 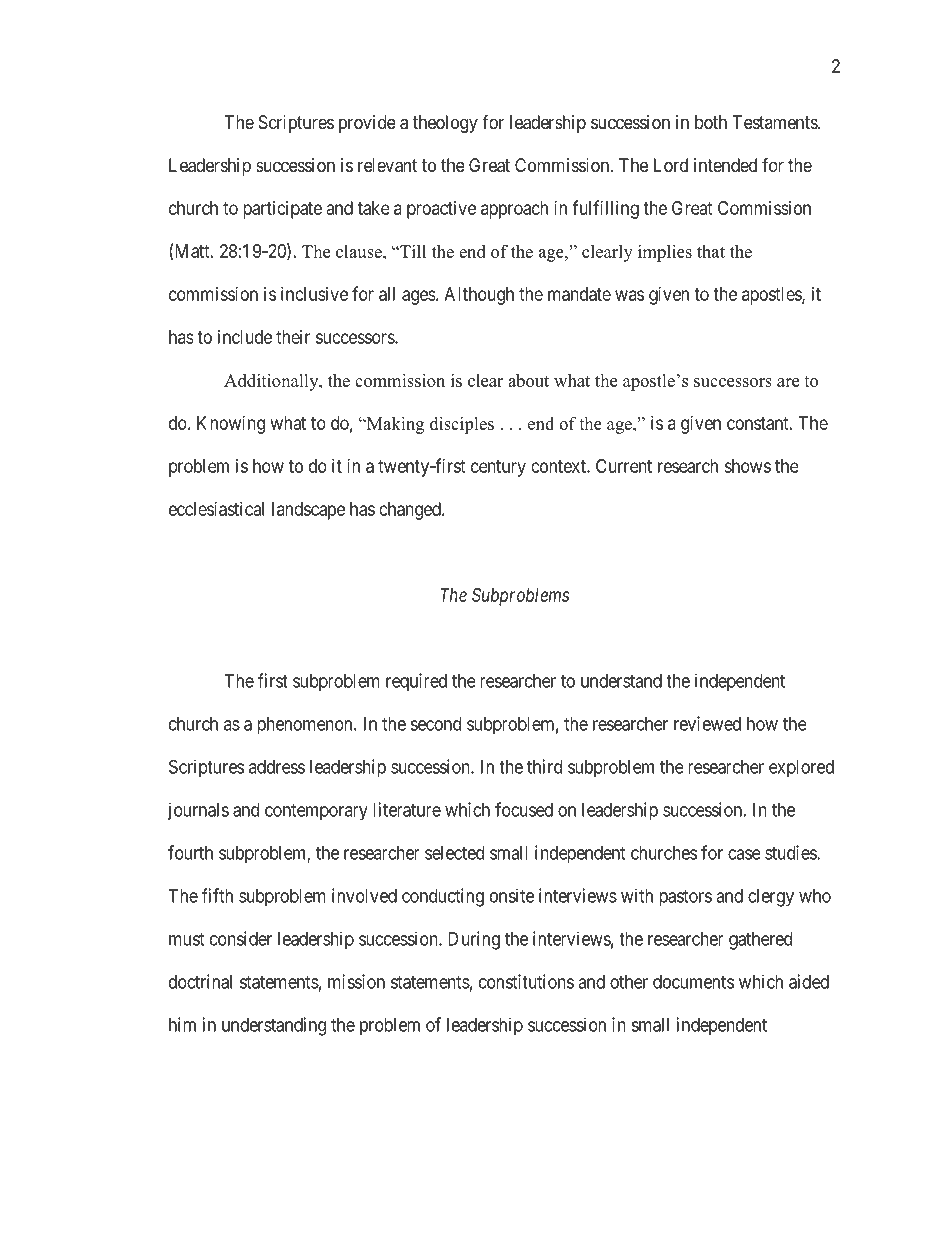 What do you see at coordinates (747, 466) in the screenshot?
I see `shows` at bounding box center [747, 466].
